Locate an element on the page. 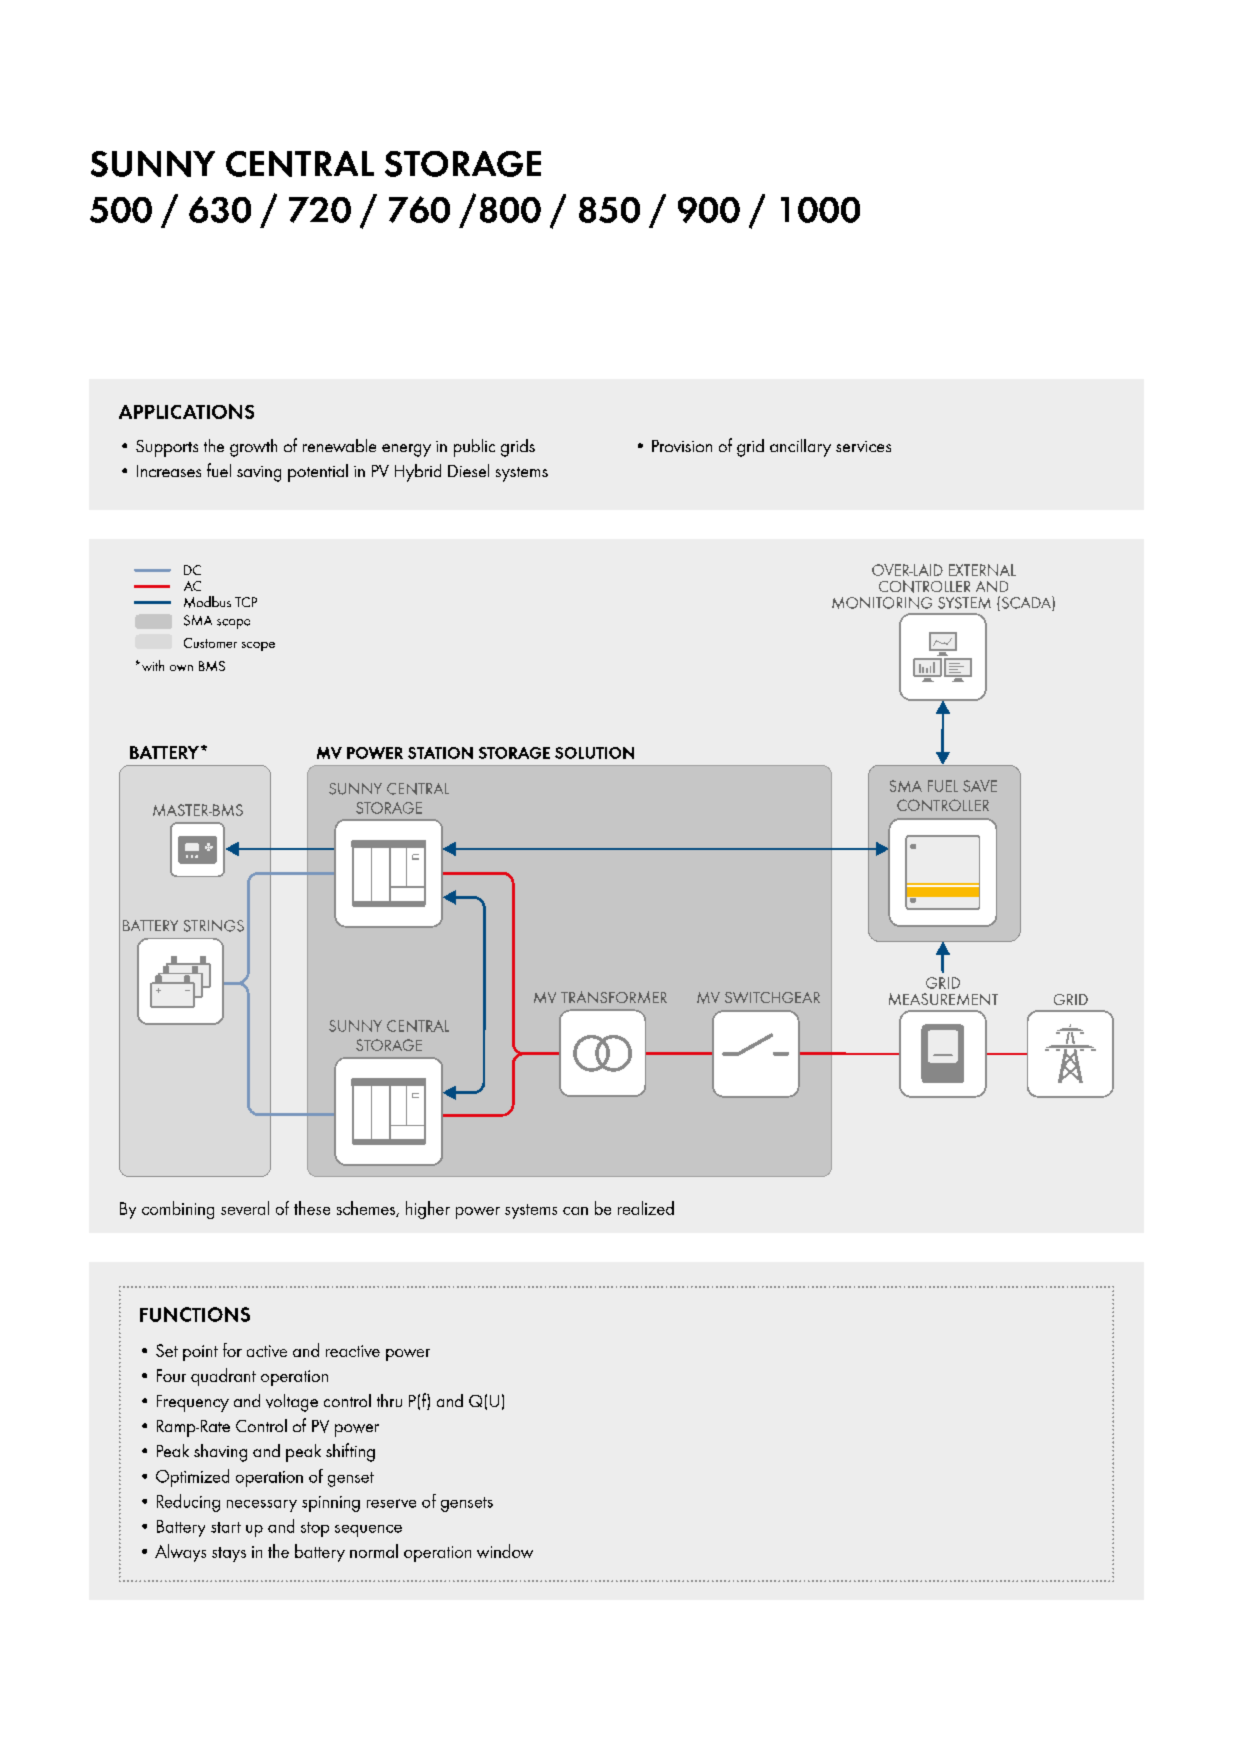 The width and height of the page is (1233, 1760). CENTRAL is located at coordinates (300, 164).
